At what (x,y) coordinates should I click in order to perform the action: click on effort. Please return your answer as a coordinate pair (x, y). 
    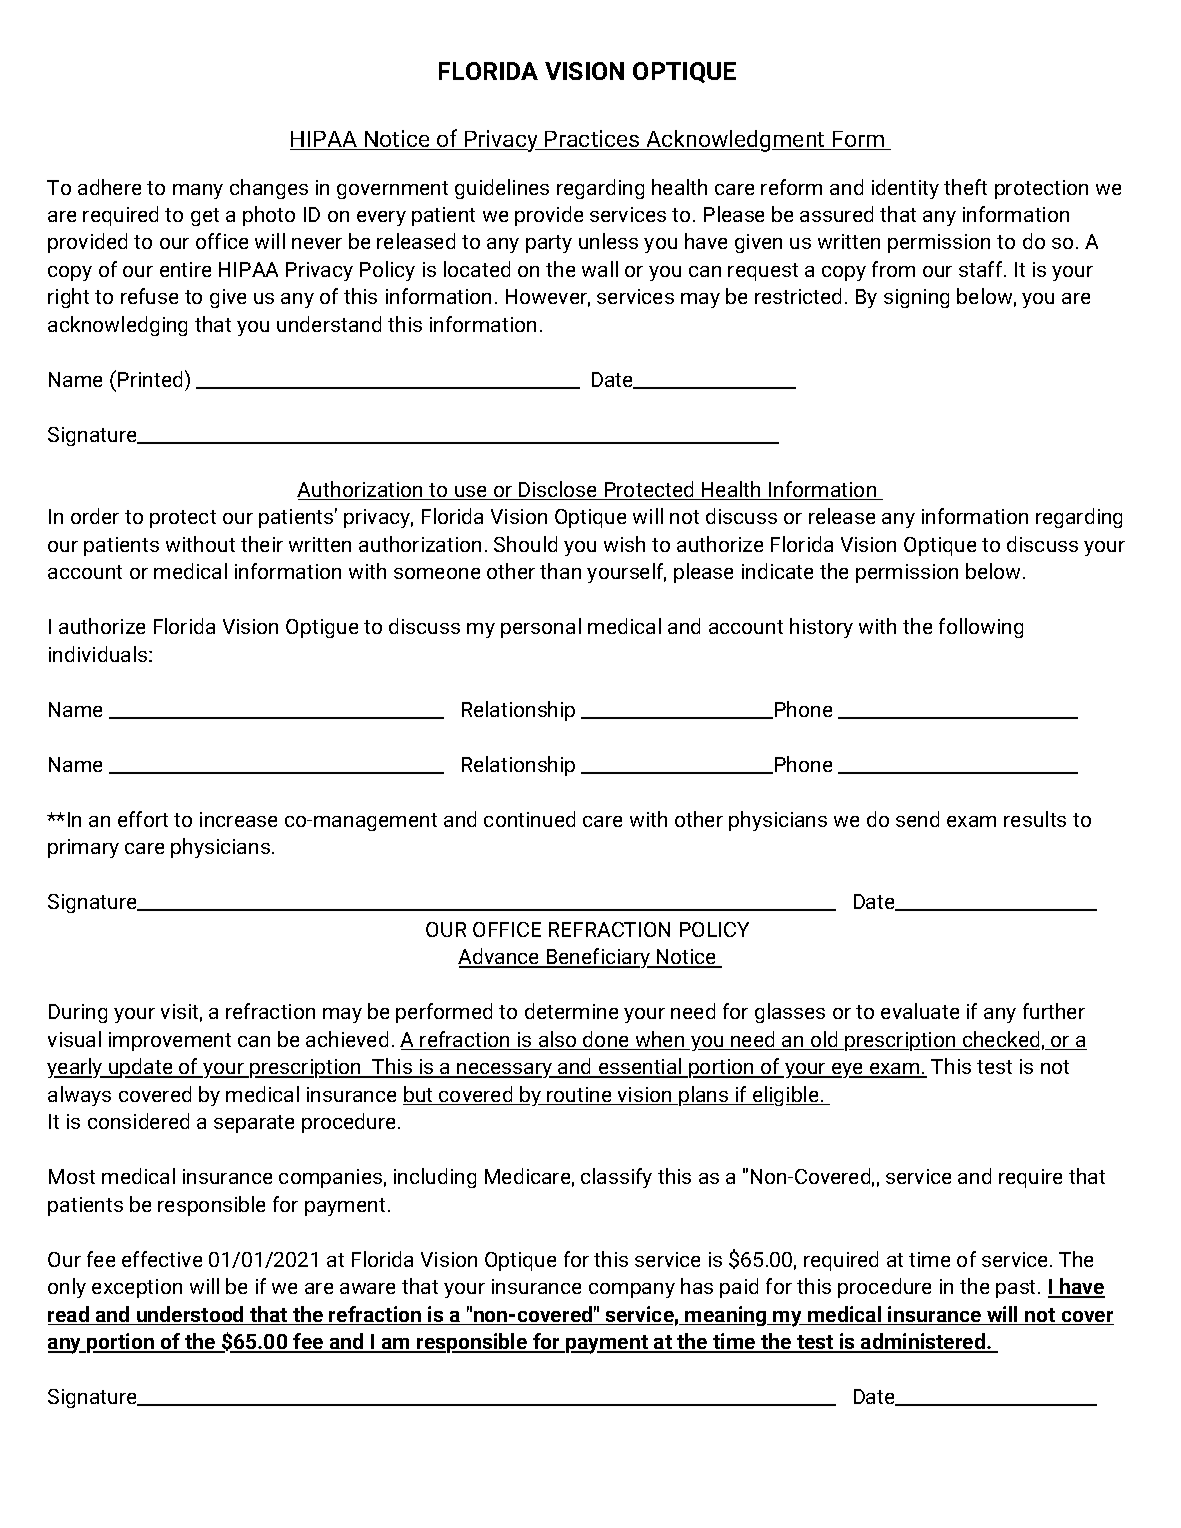
    Looking at the image, I should click on (143, 819).
